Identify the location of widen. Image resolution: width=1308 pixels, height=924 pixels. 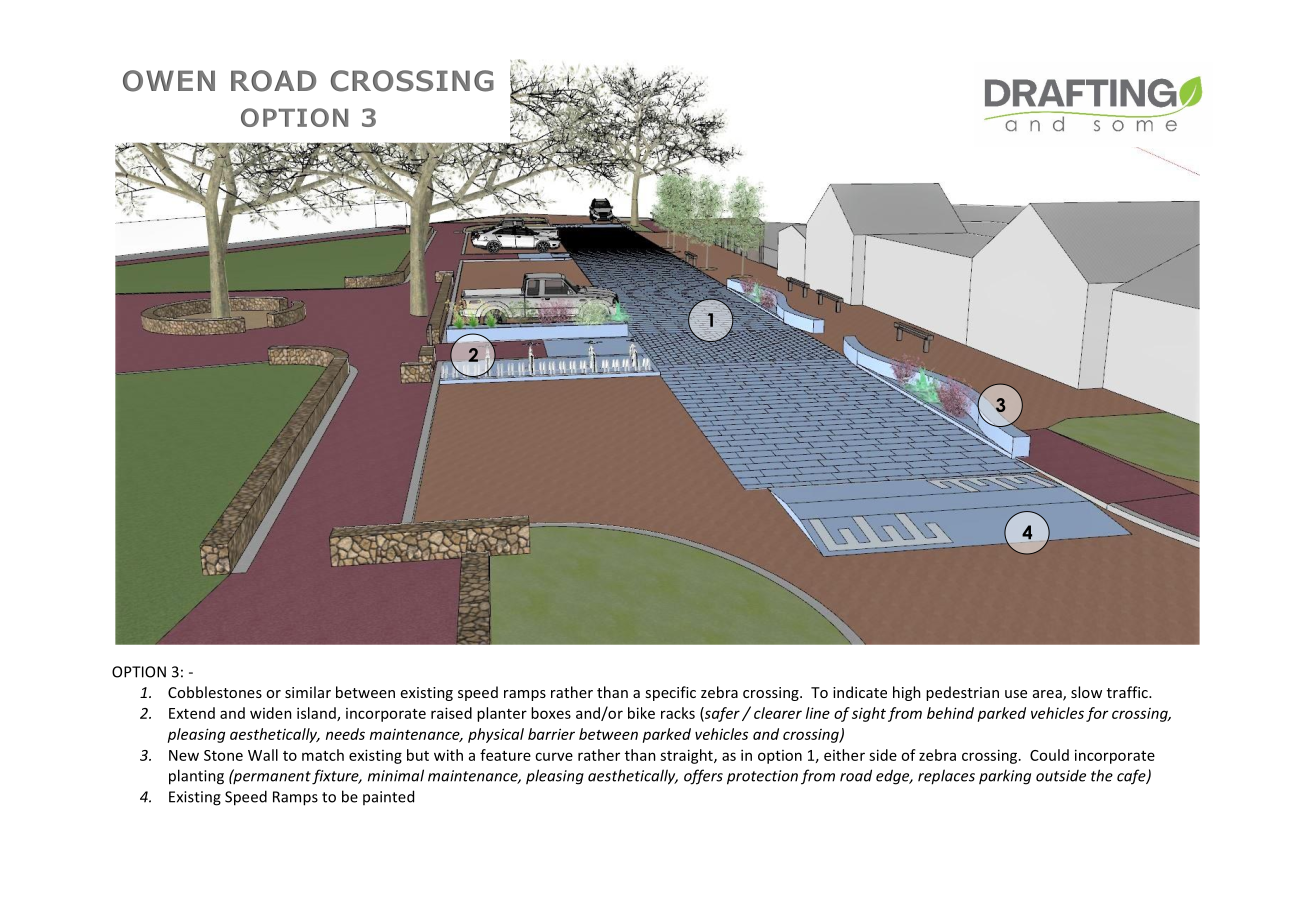
(271, 713).
